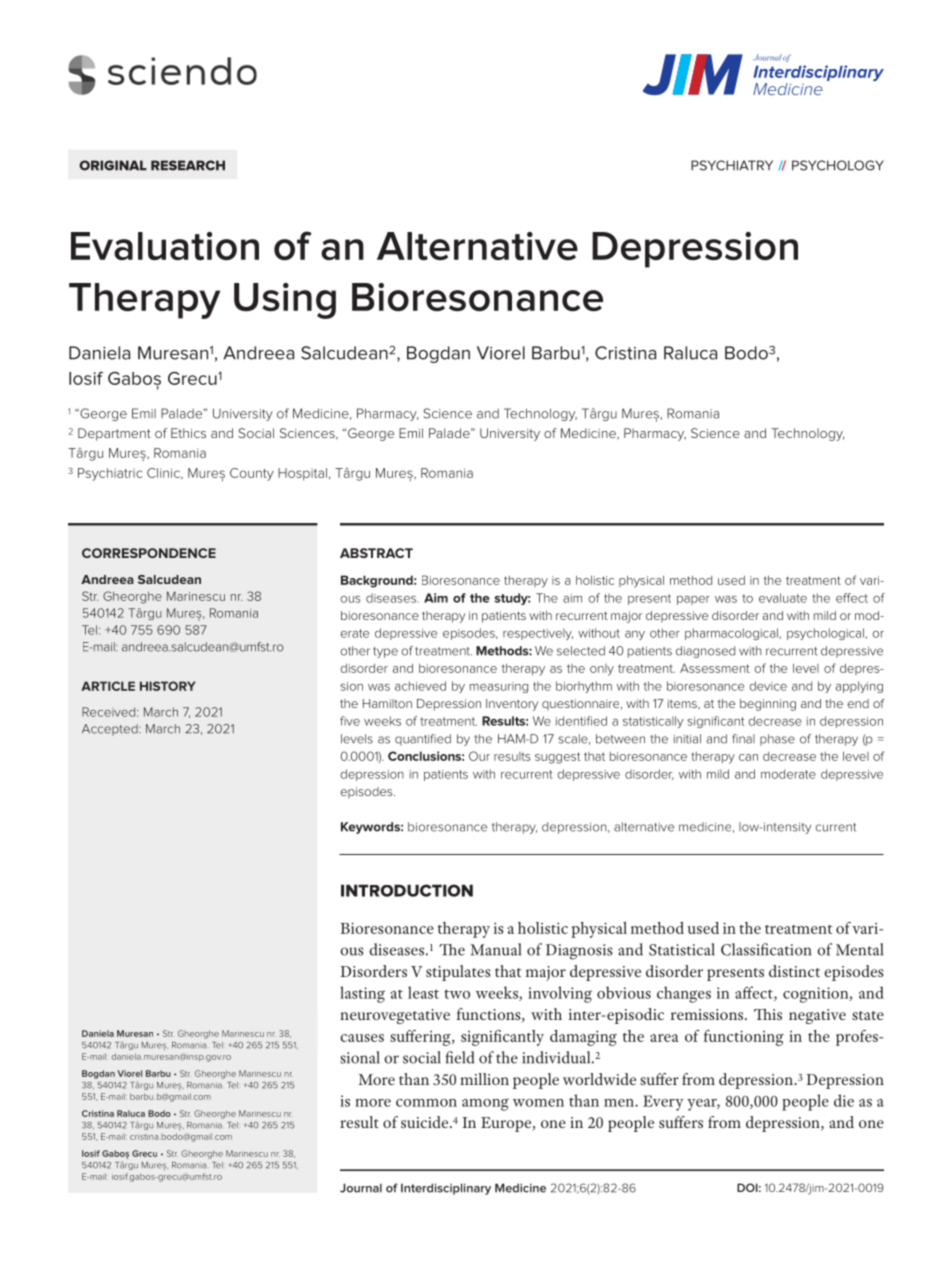 This screenshot has height=1270, width=952. I want to click on PSYCHOLOGY, so click(838, 165).
